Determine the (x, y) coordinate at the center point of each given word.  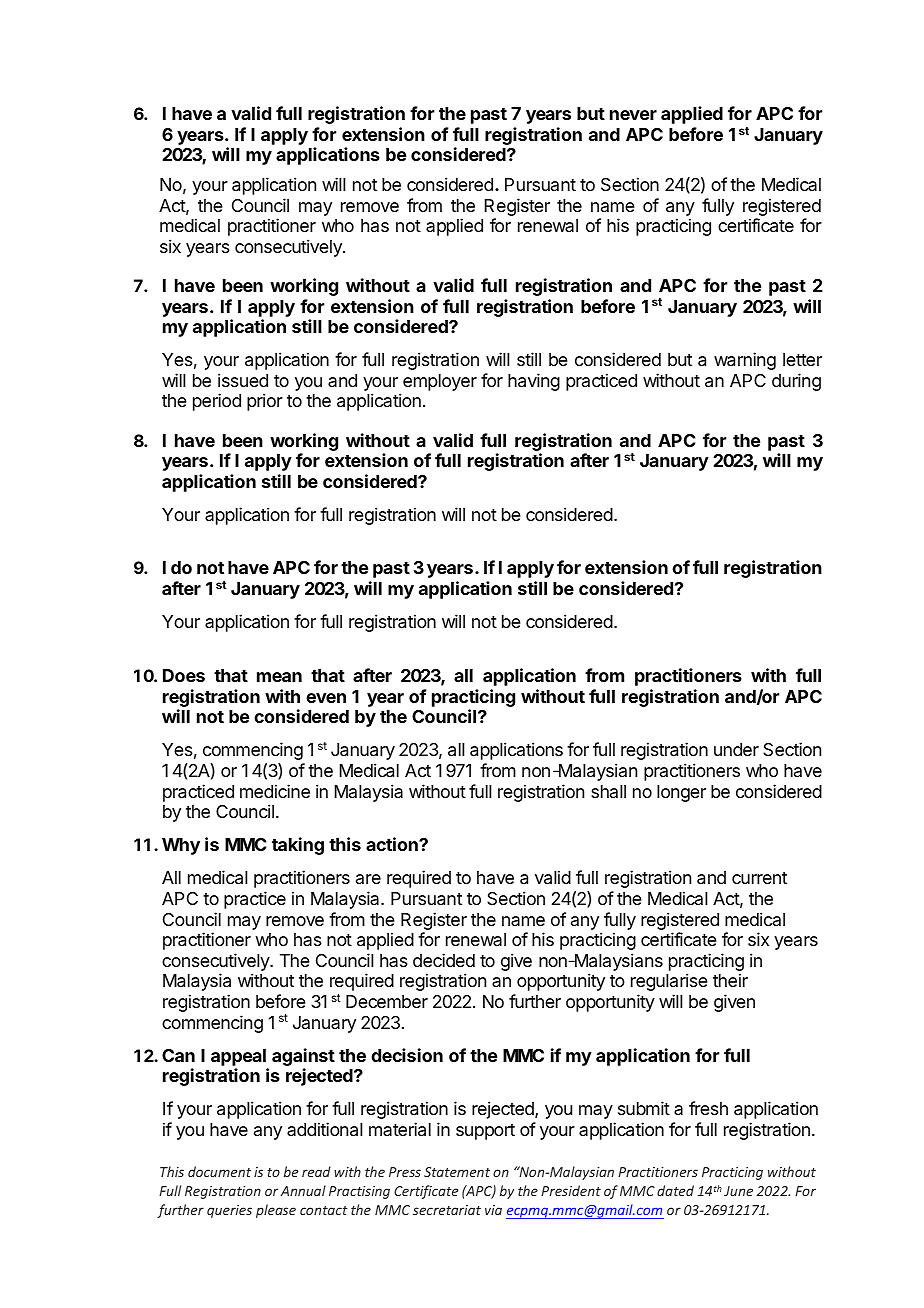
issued (243, 380)
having (534, 382)
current (759, 878)
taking (298, 846)
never (633, 115)
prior (265, 402)
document (219, 1171)
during (796, 382)
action (393, 844)
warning (745, 361)
